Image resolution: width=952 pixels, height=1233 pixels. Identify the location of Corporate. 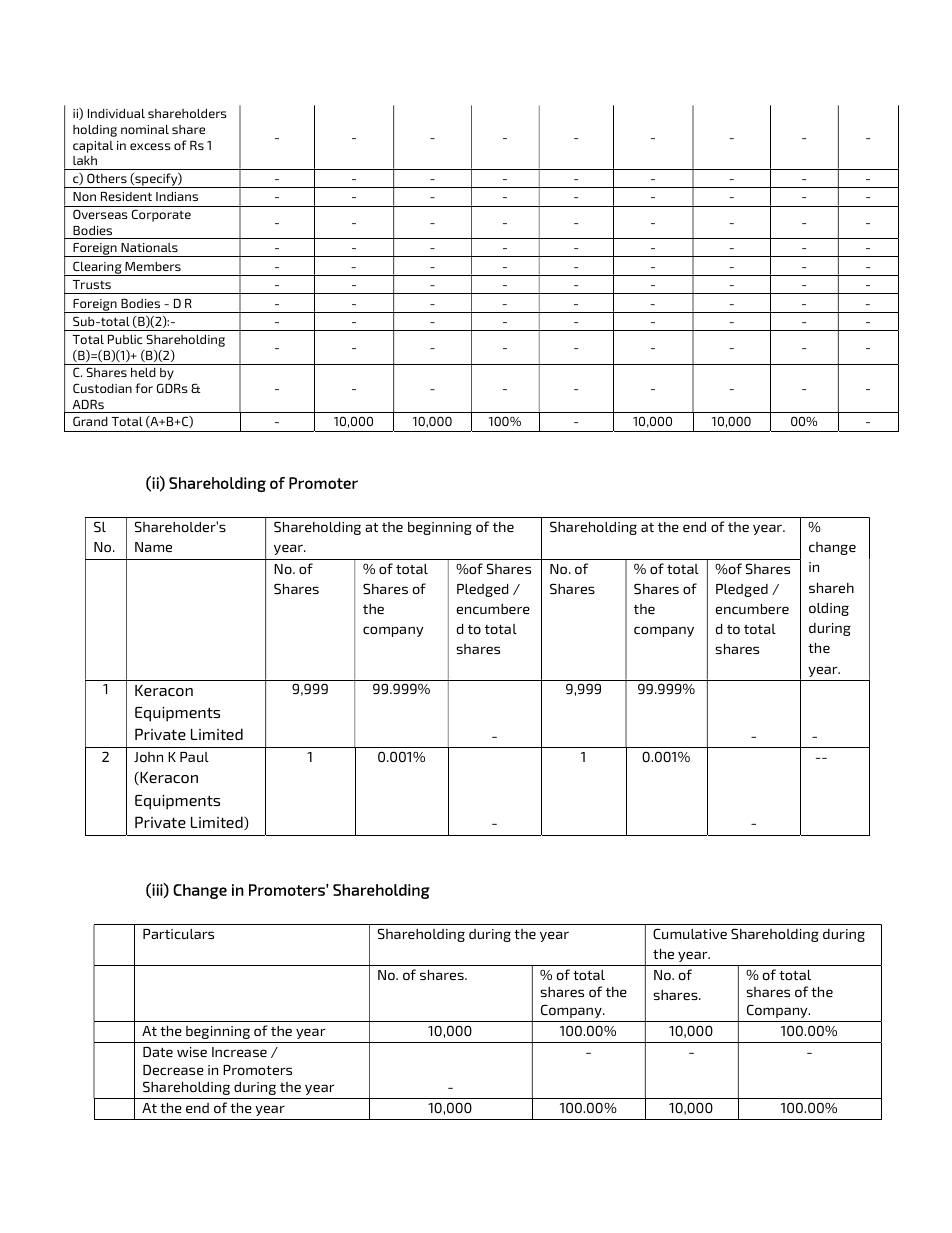
(161, 215).
